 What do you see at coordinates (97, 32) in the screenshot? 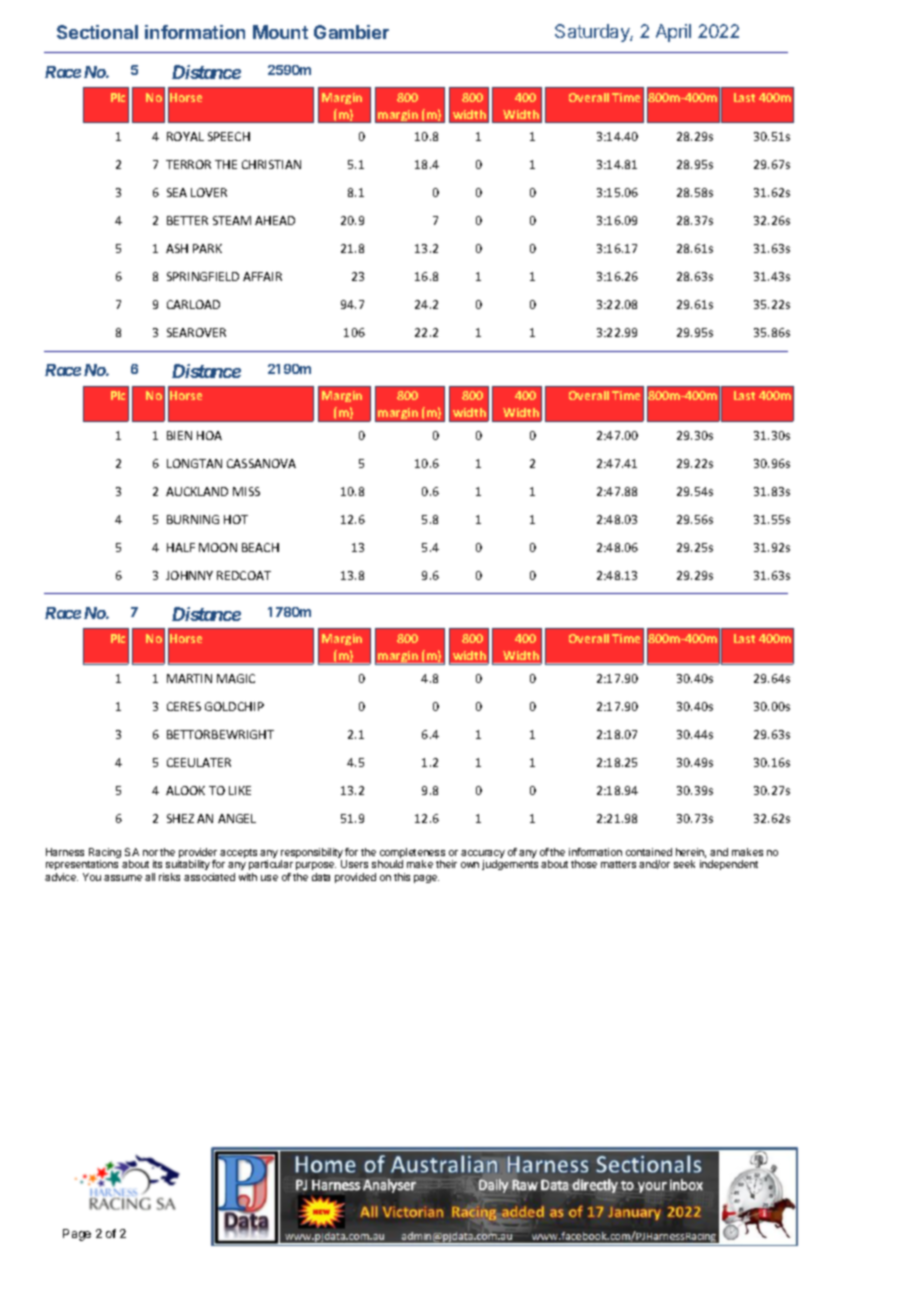
I see `Sectional` at bounding box center [97, 32].
